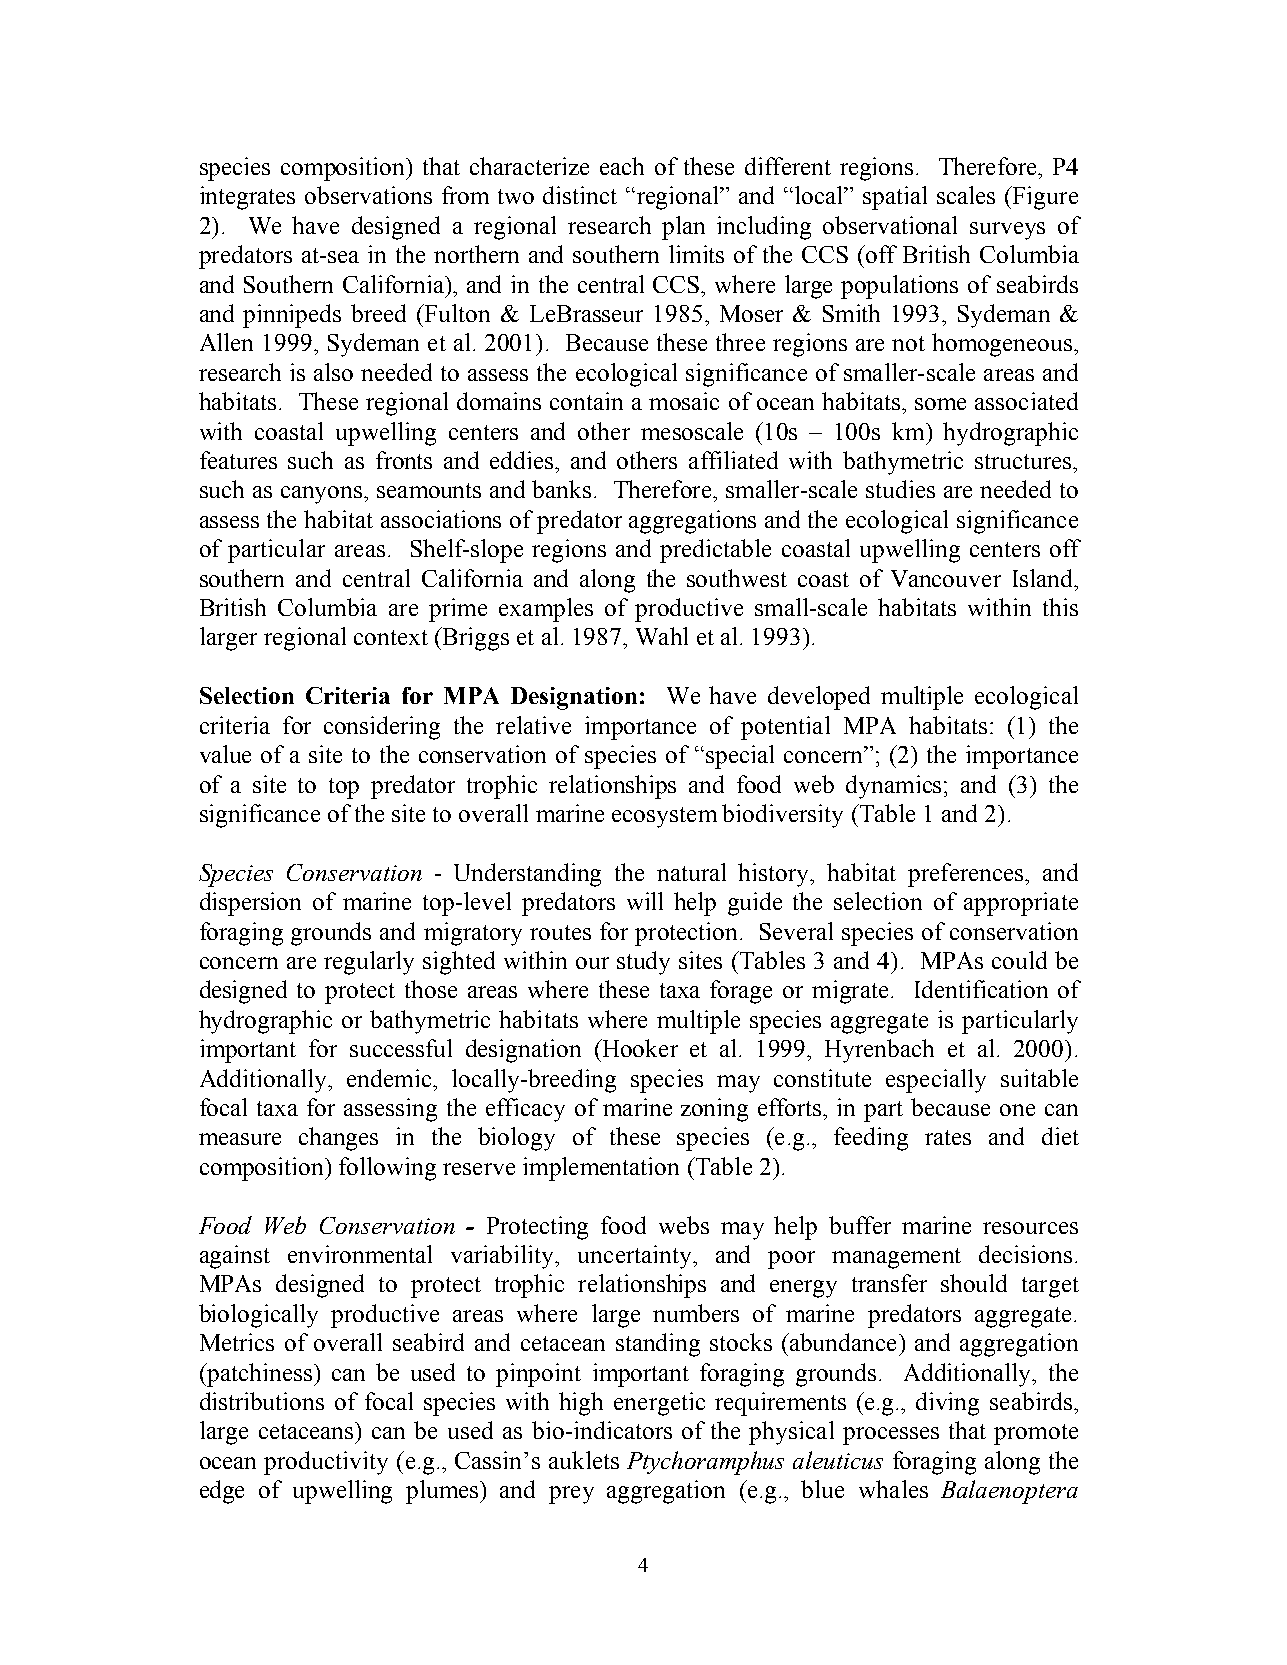 The width and height of the page is (1287, 1665). I want to click on productivity, so click(326, 1463).
